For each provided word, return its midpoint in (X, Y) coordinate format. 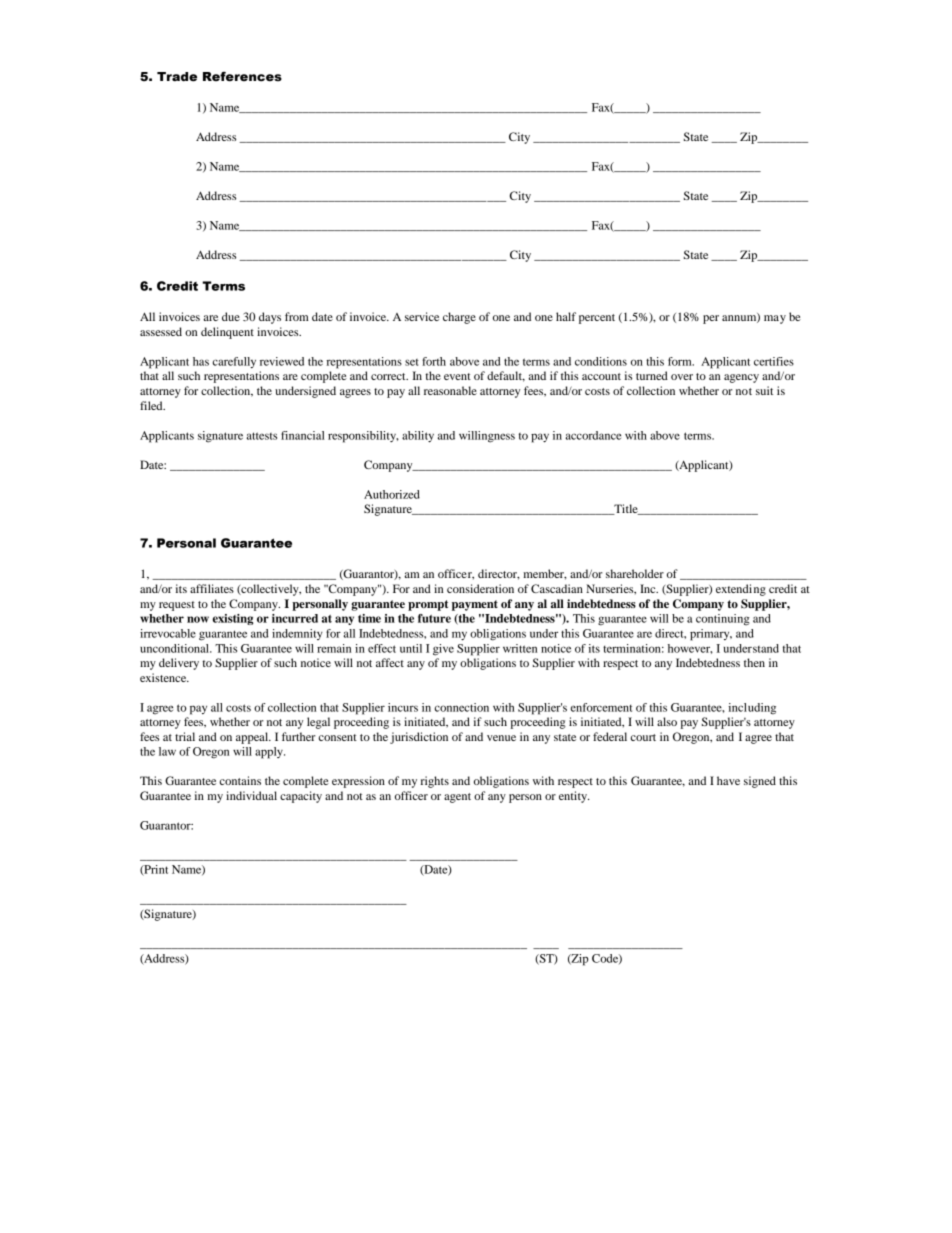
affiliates (212, 588)
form (681, 361)
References (242, 77)
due (231, 316)
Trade (177, 77)
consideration (480, 588)
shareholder (635, 573)
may (775, 319)
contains (240, 780)
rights (435, 782)
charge (459, 318)
